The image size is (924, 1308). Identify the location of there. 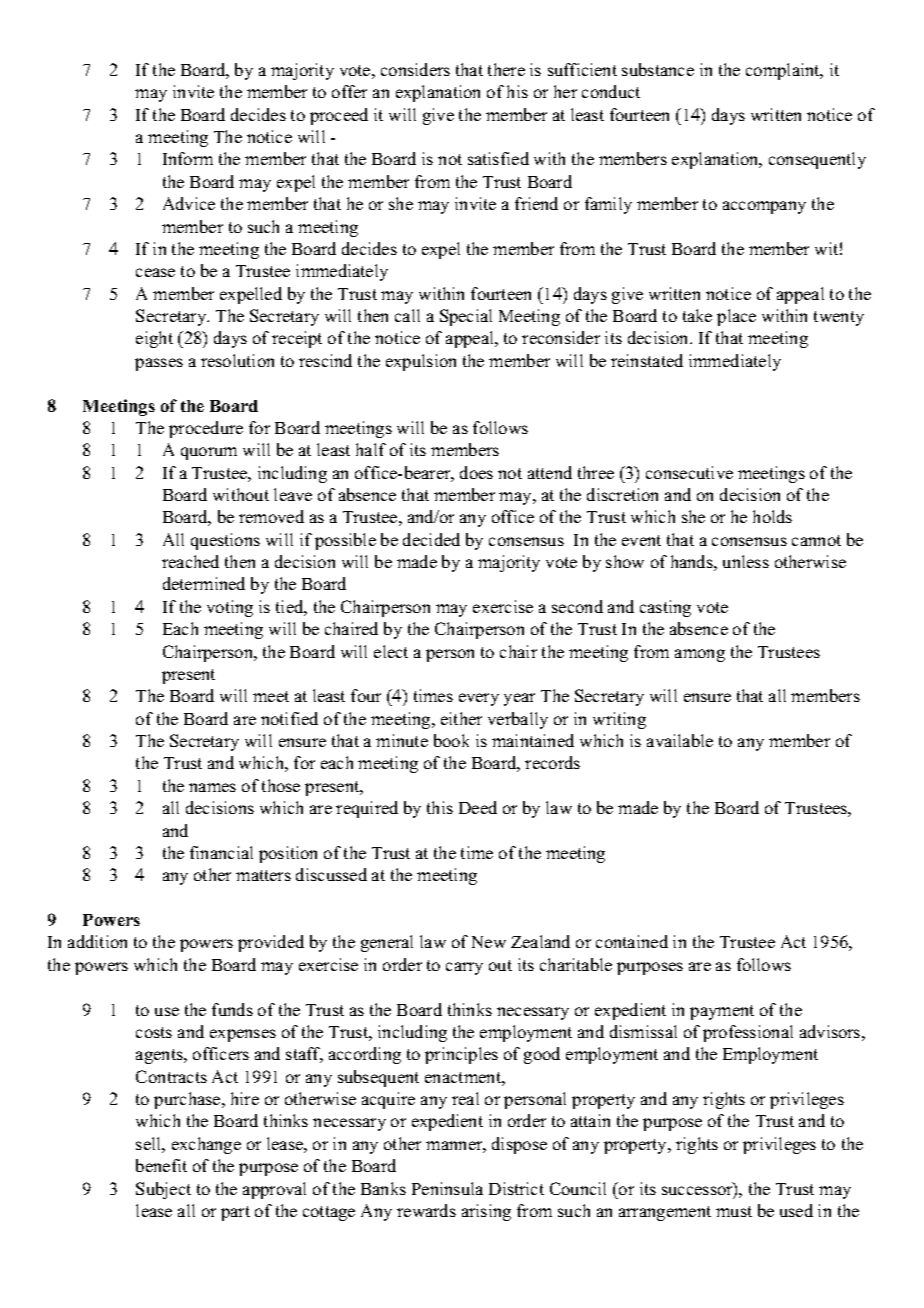
(506, 69).
